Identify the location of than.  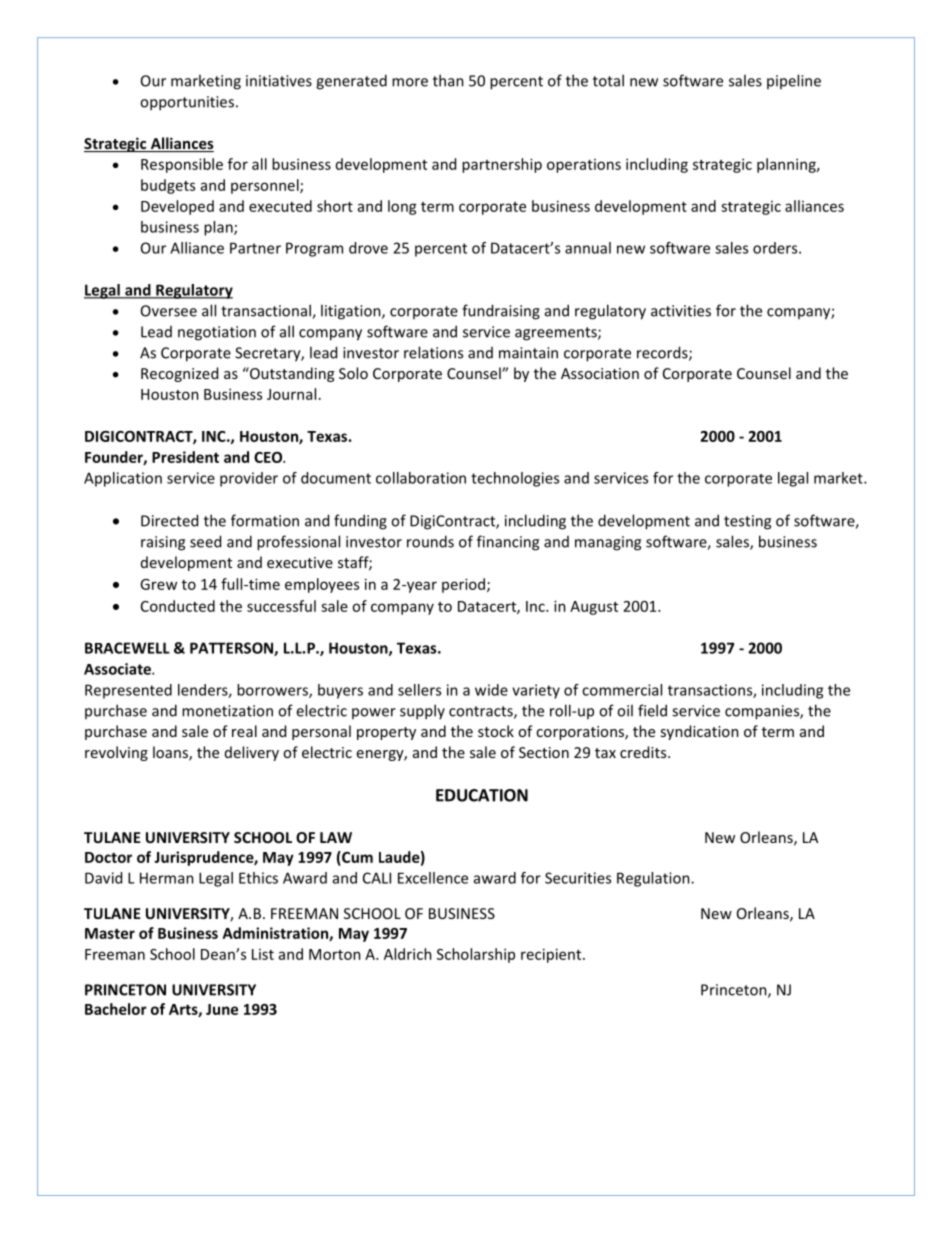
(448, 80).
